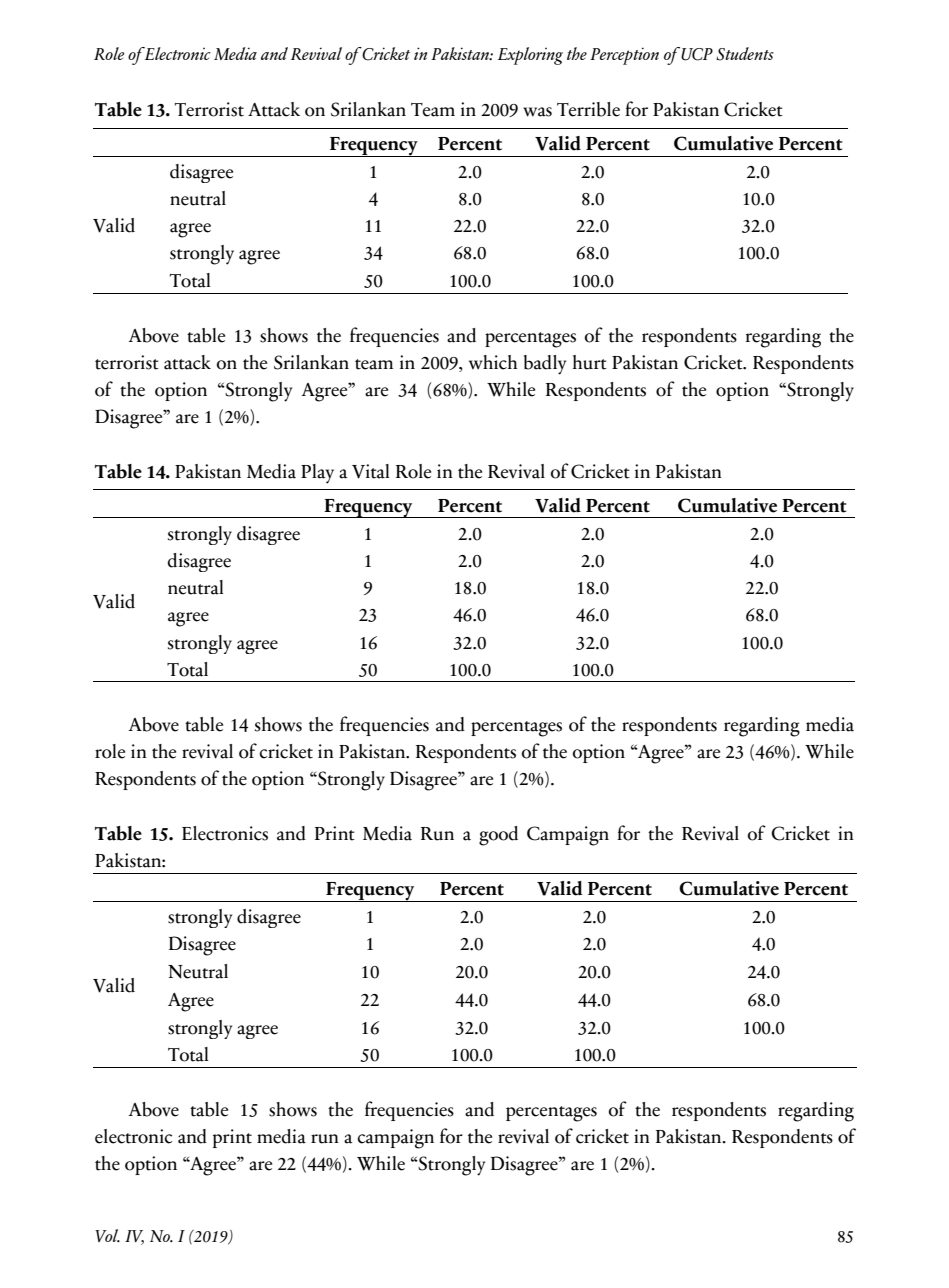 The width and height of the screenshot is (949, 1288). What do you see at coordinates (530, 56) in the screenshot?
I see `Exploring` at bounding box center [530, 56].
